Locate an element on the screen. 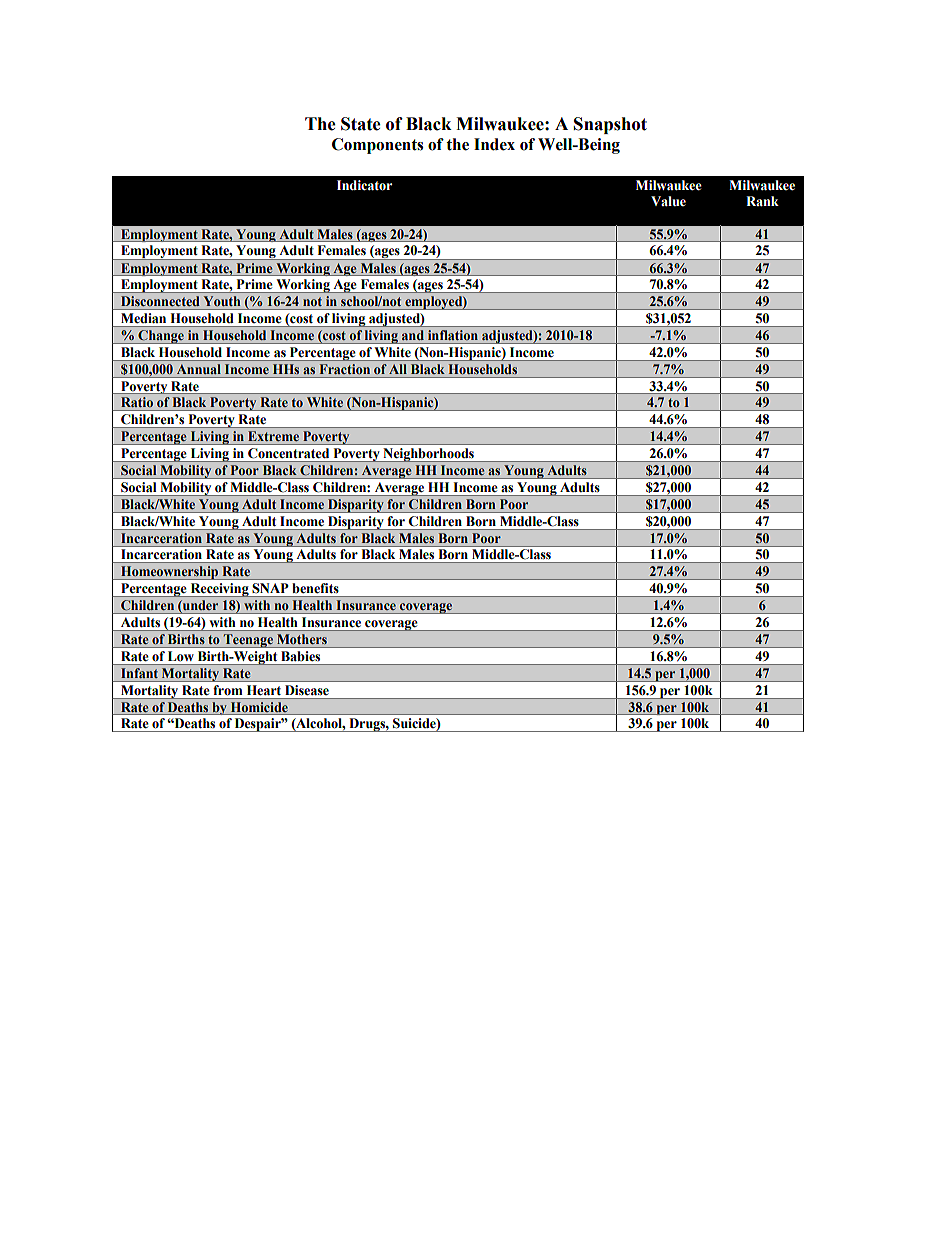 This screenshot has height=1233, width=952. Value is located at coordinates (668, 201).
